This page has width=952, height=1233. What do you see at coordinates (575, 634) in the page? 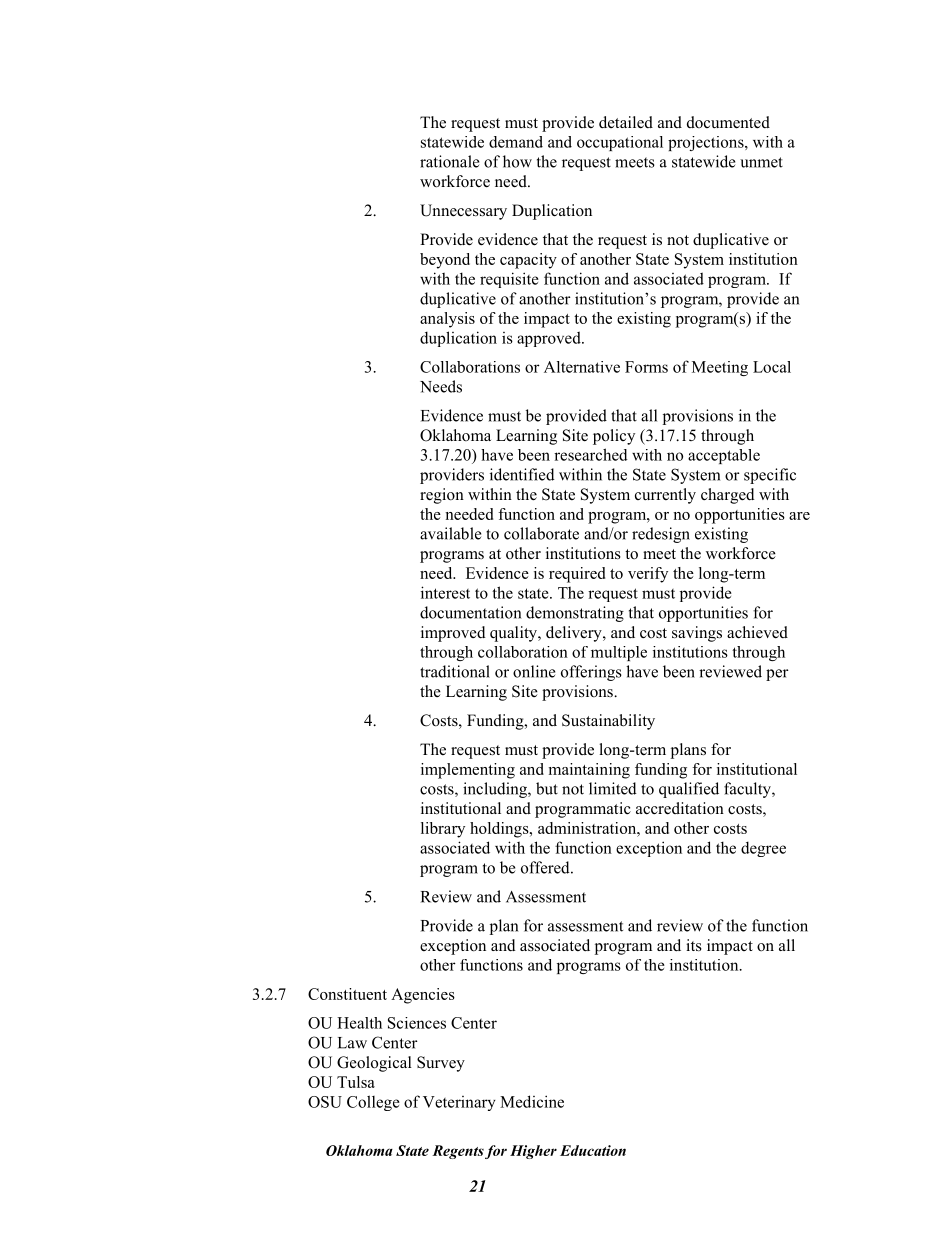
I see `delivery` at bounding box center [575, 634].
